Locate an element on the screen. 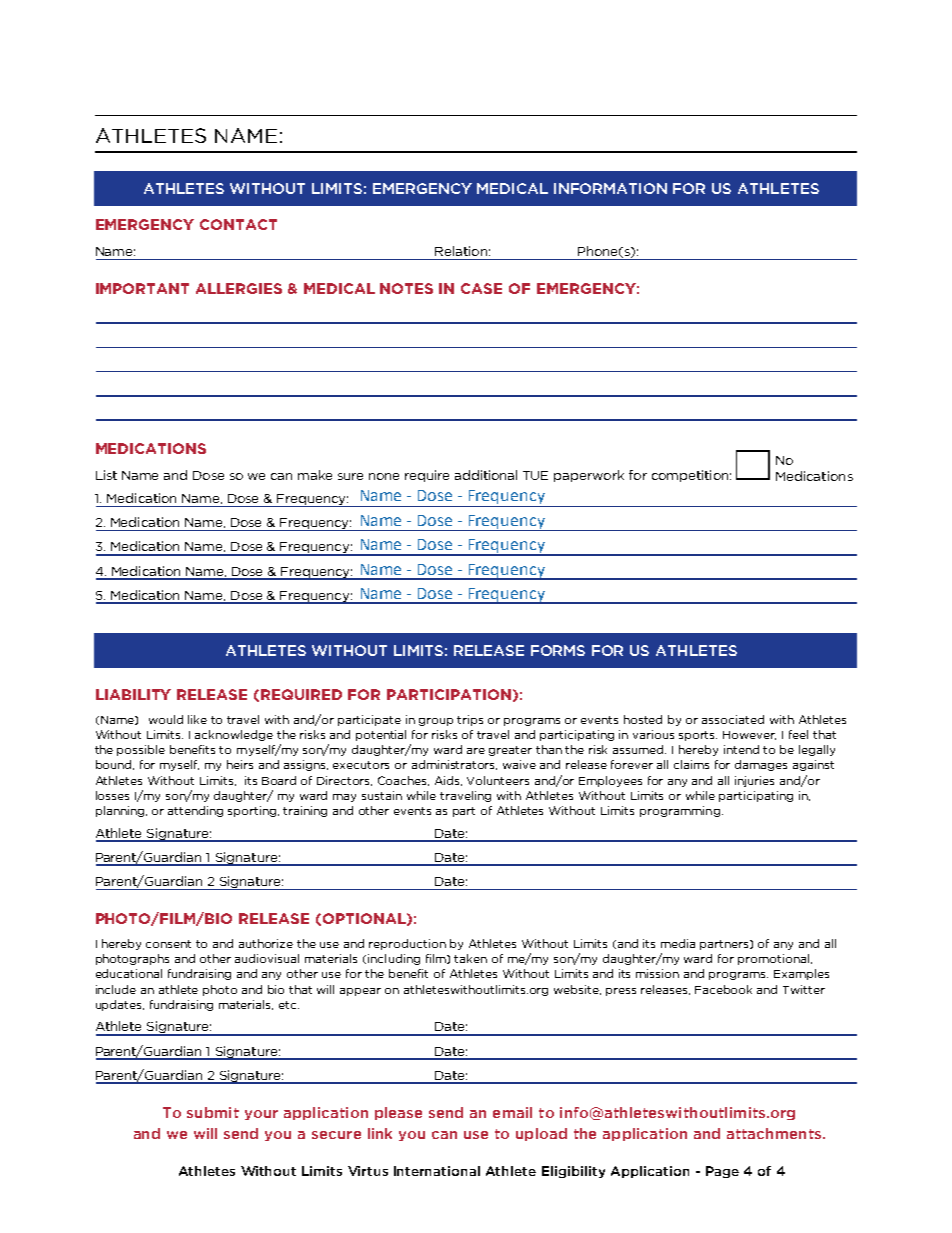 This screenshot has width=952, height=1233. associated is located at coordinates (733, 719).
